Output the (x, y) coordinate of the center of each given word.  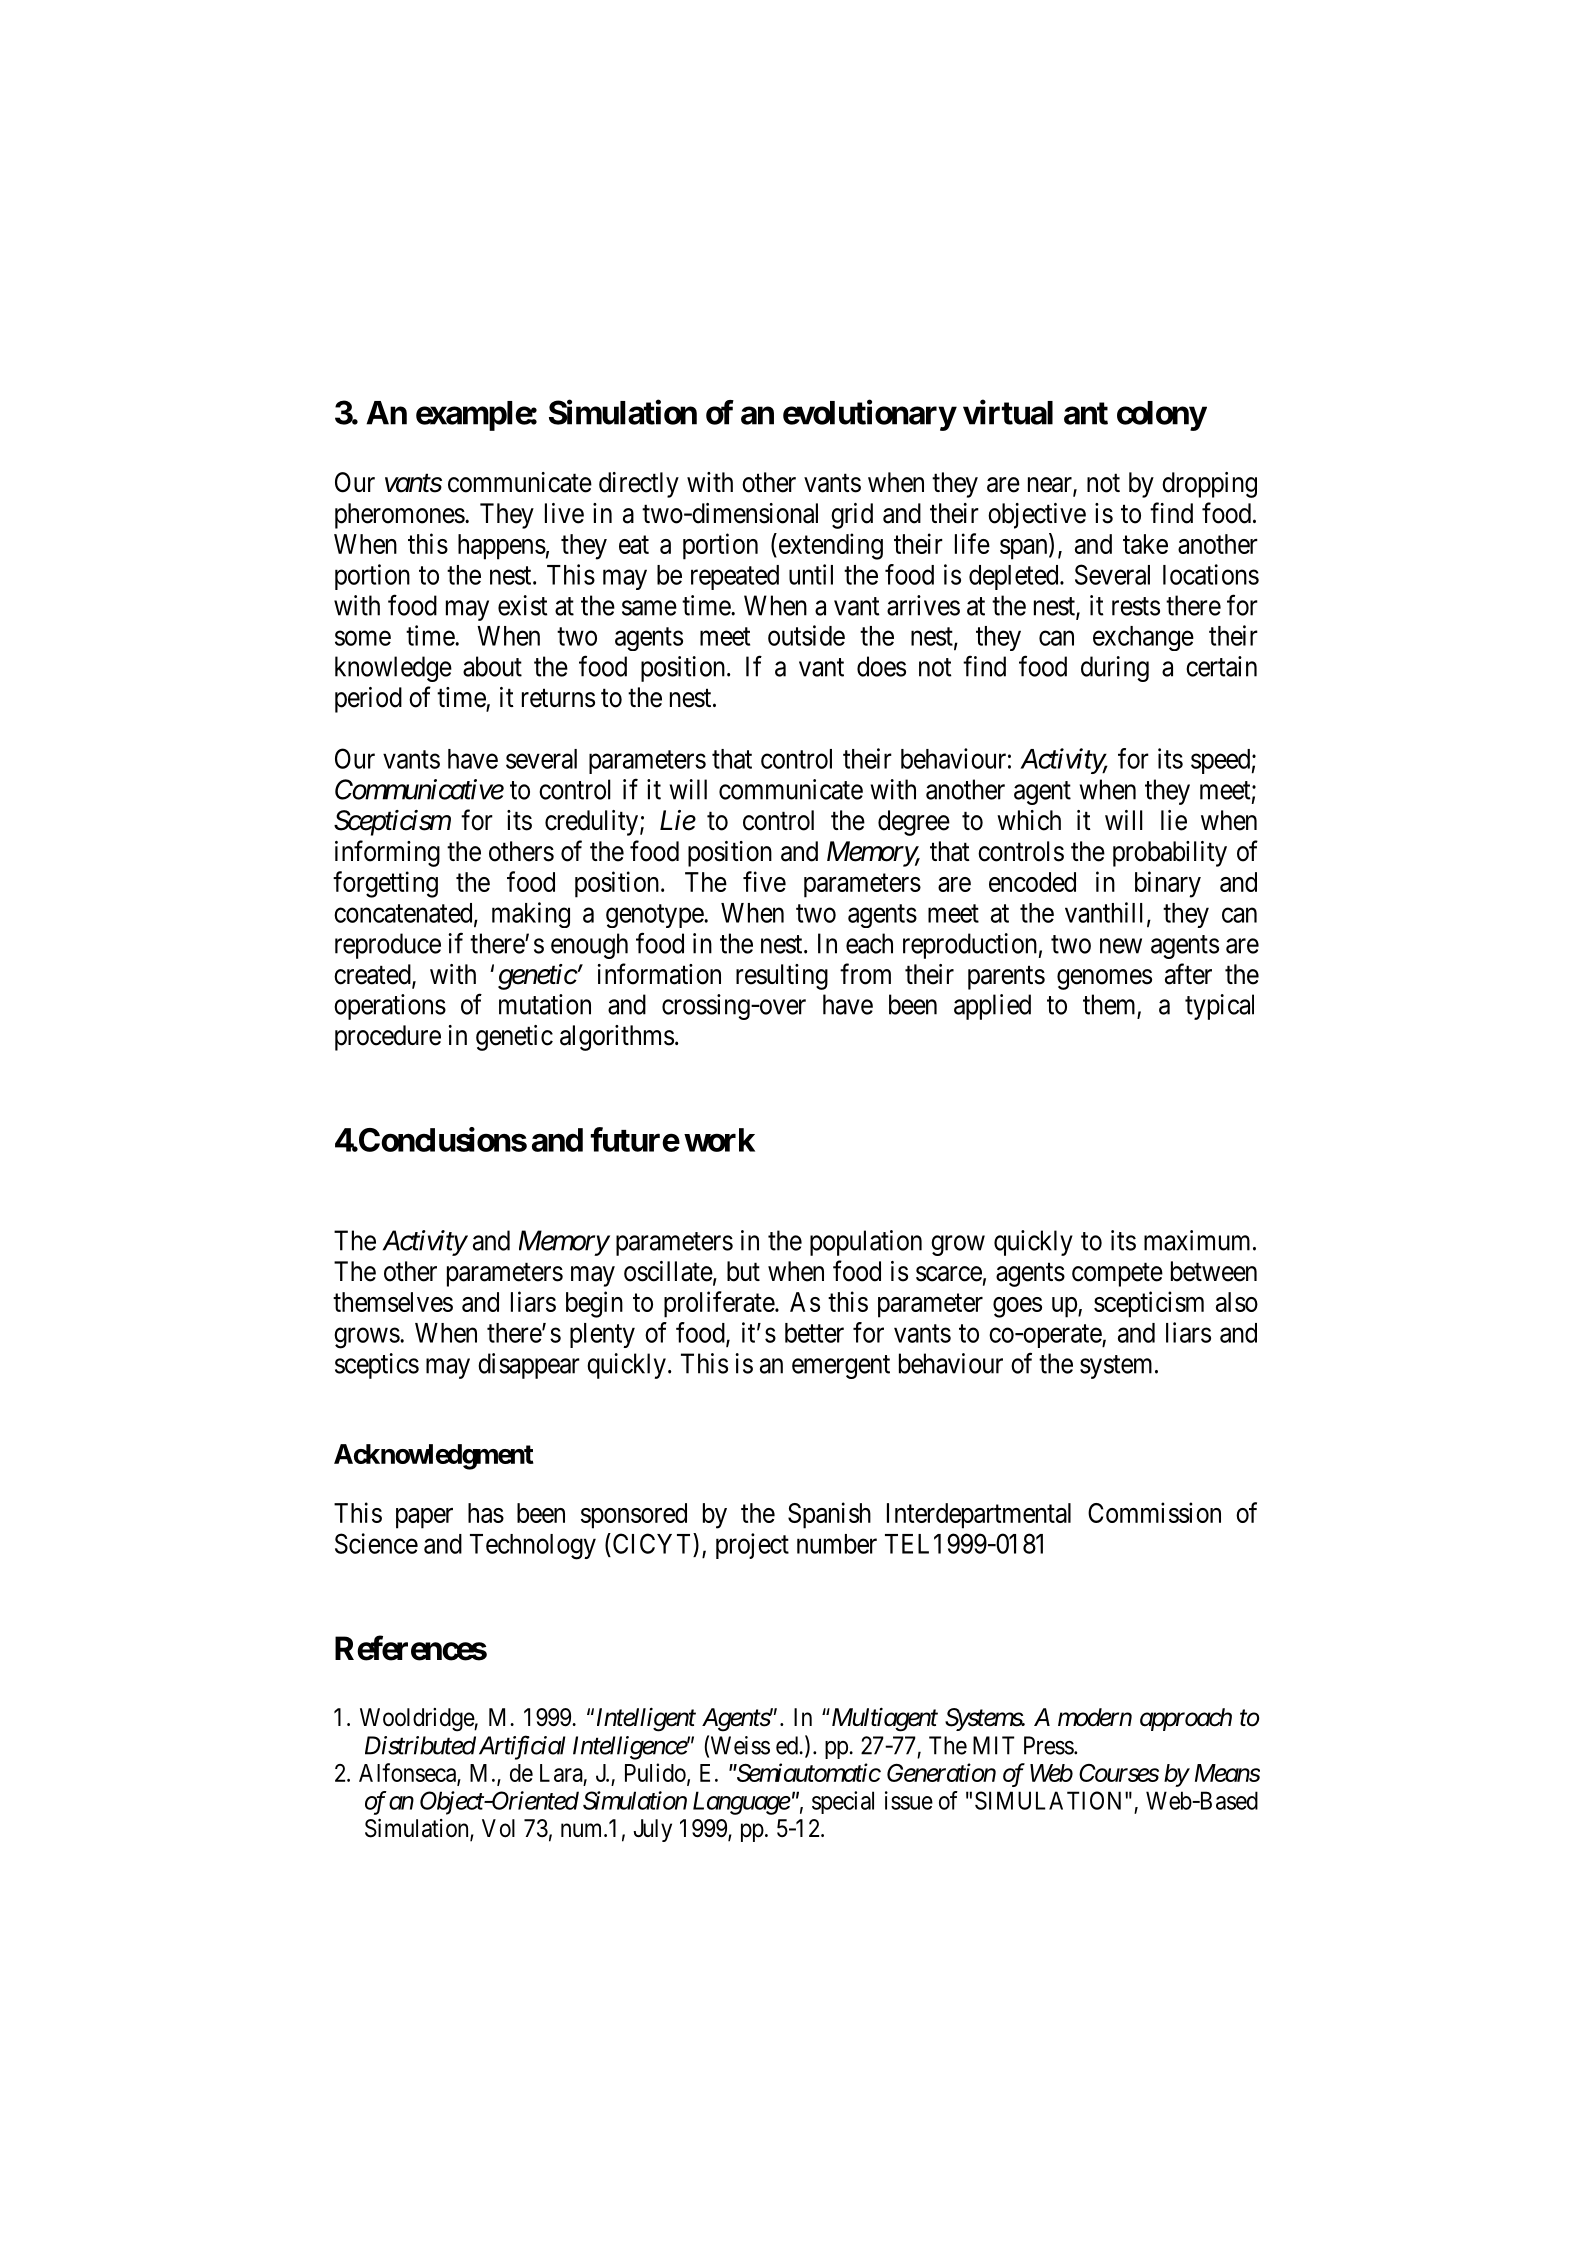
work (719, 1140)
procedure (388, 1038)
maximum (1199, 1240)
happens (502, 547)
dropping (1209, 485)
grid (852, 516)
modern (1095, 1717)
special (843, 1802)
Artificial (522, 1747)
